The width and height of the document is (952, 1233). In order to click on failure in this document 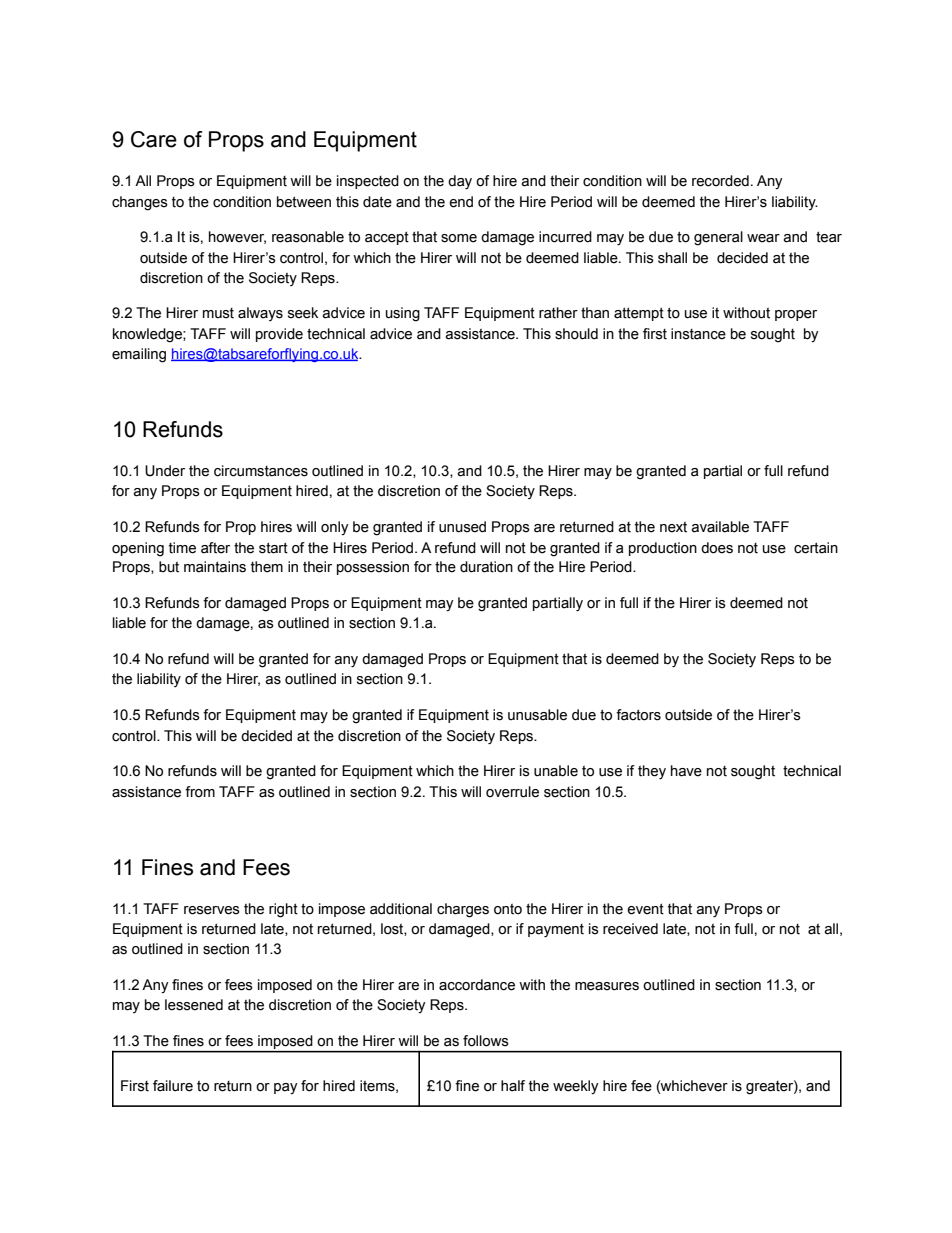, I will do `click(173, 1086)`.
